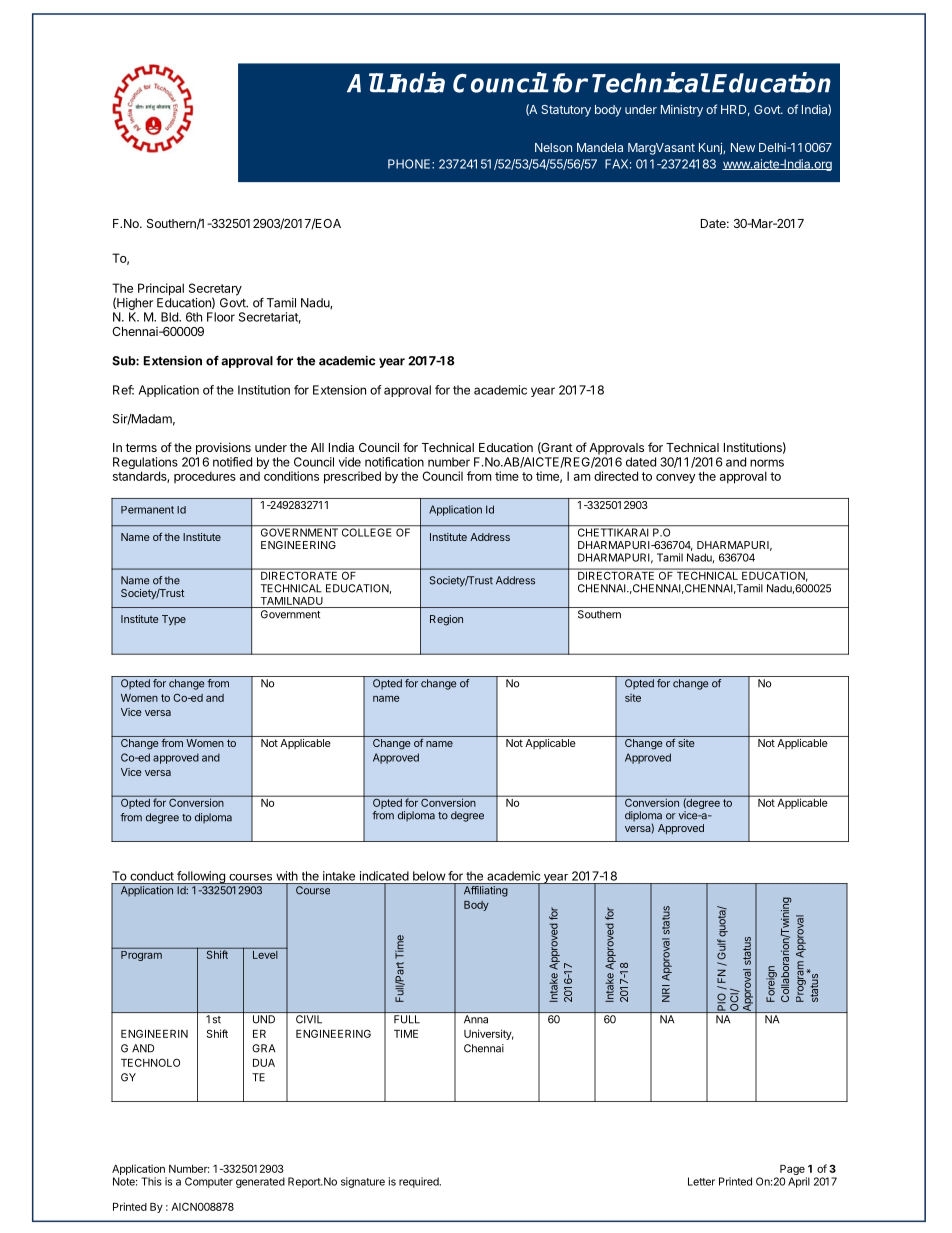 The height and width of the screenshot is (1233, 952). I want to click on Region, so click(446, 620).
